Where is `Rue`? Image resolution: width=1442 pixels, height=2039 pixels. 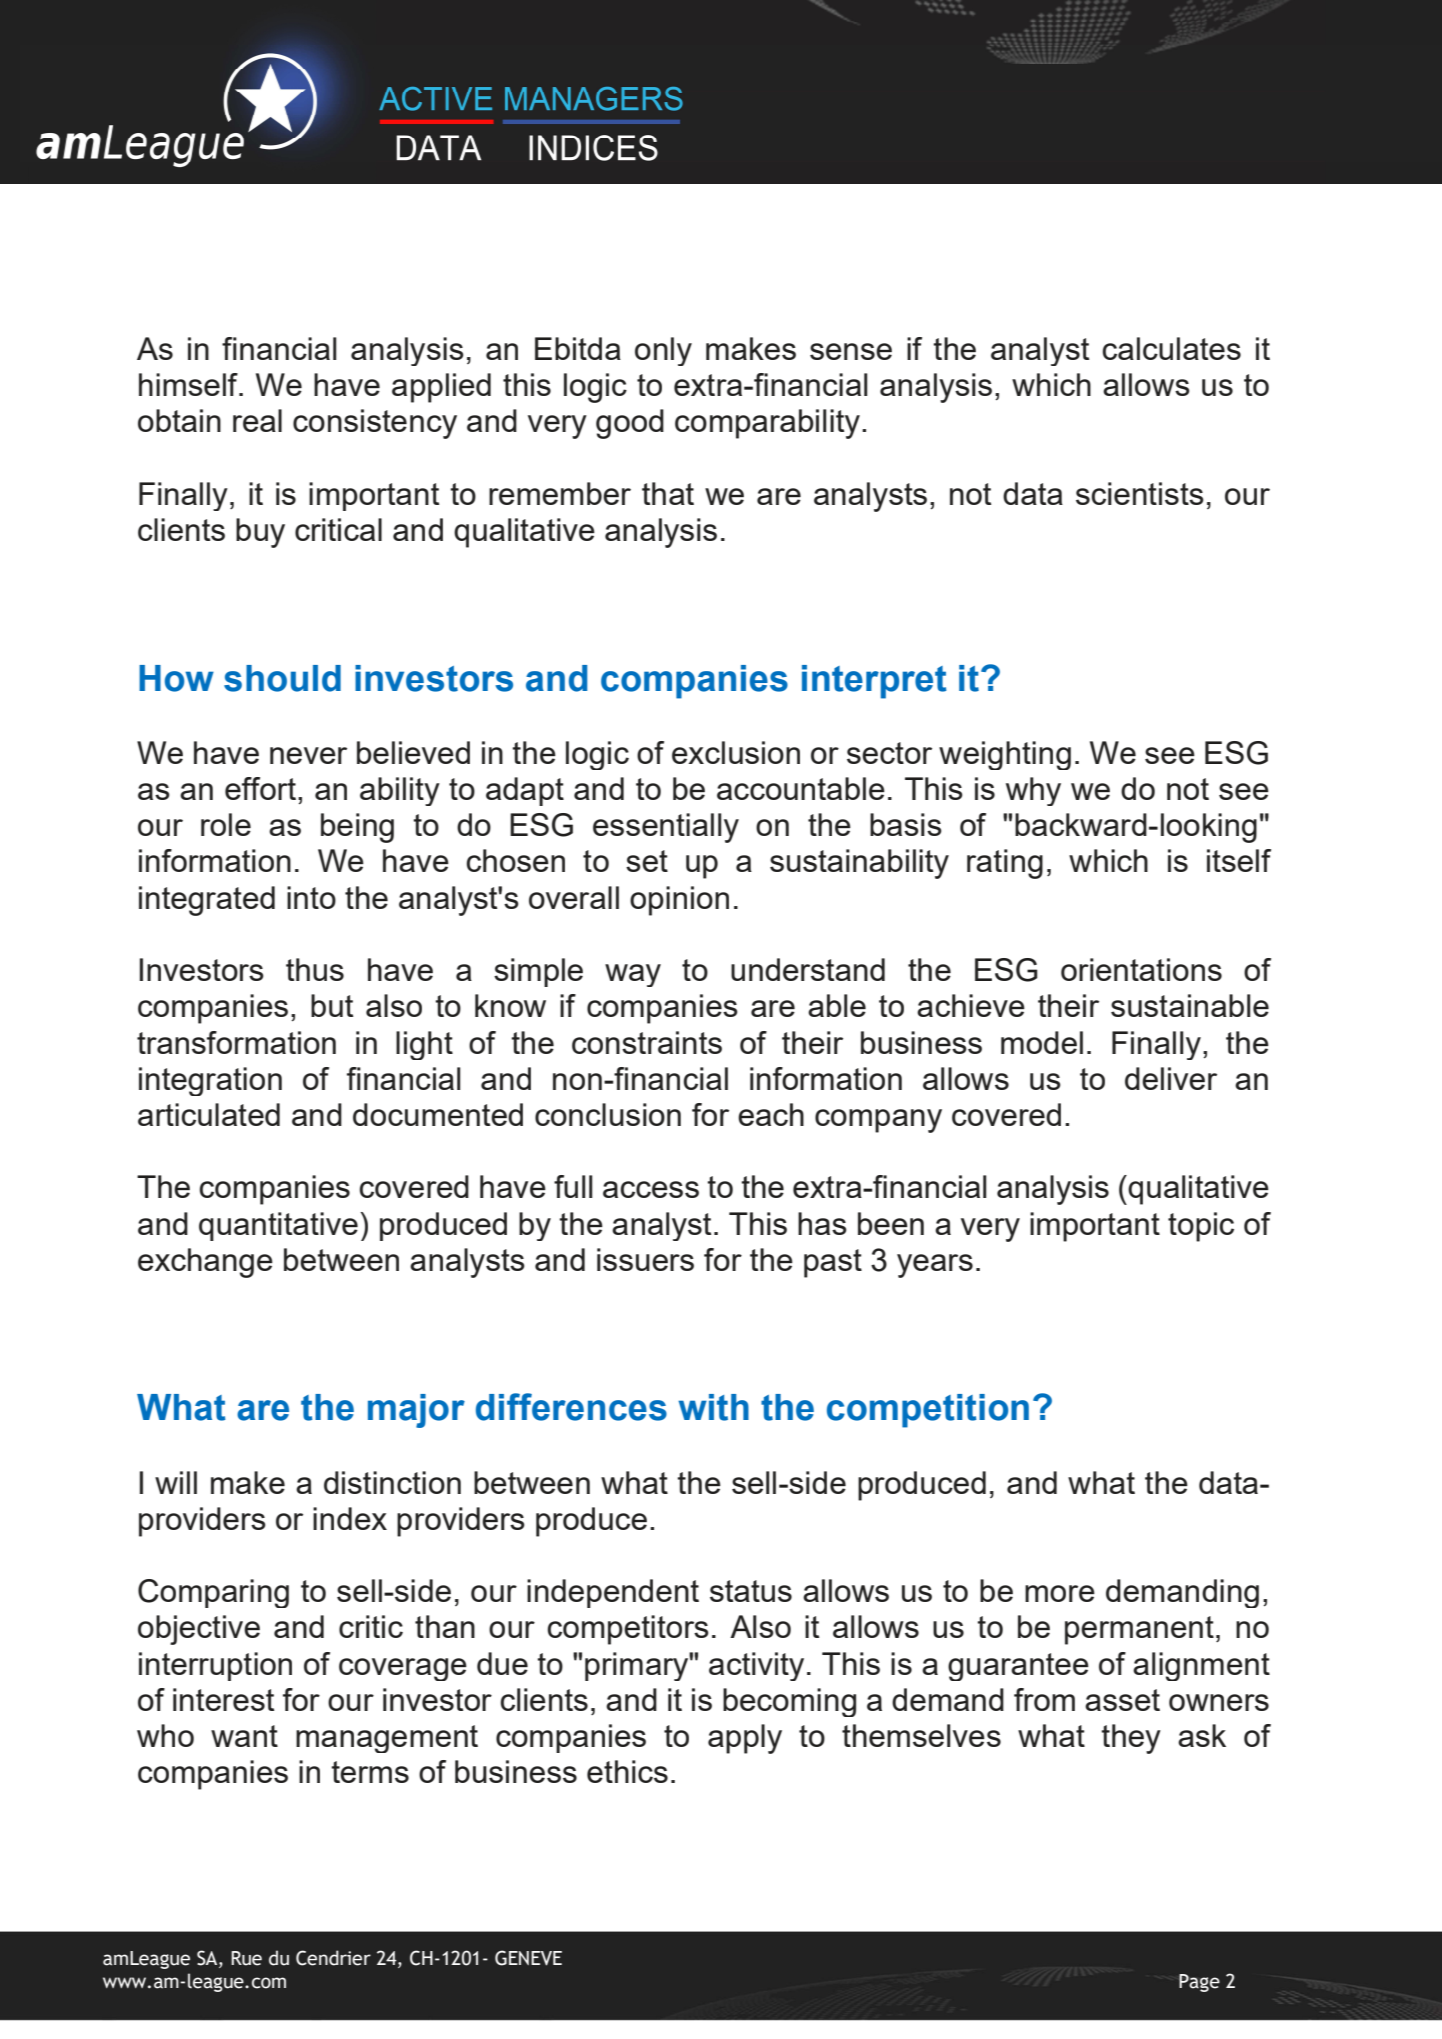 Rue is located at coordinates (246, 1958).
